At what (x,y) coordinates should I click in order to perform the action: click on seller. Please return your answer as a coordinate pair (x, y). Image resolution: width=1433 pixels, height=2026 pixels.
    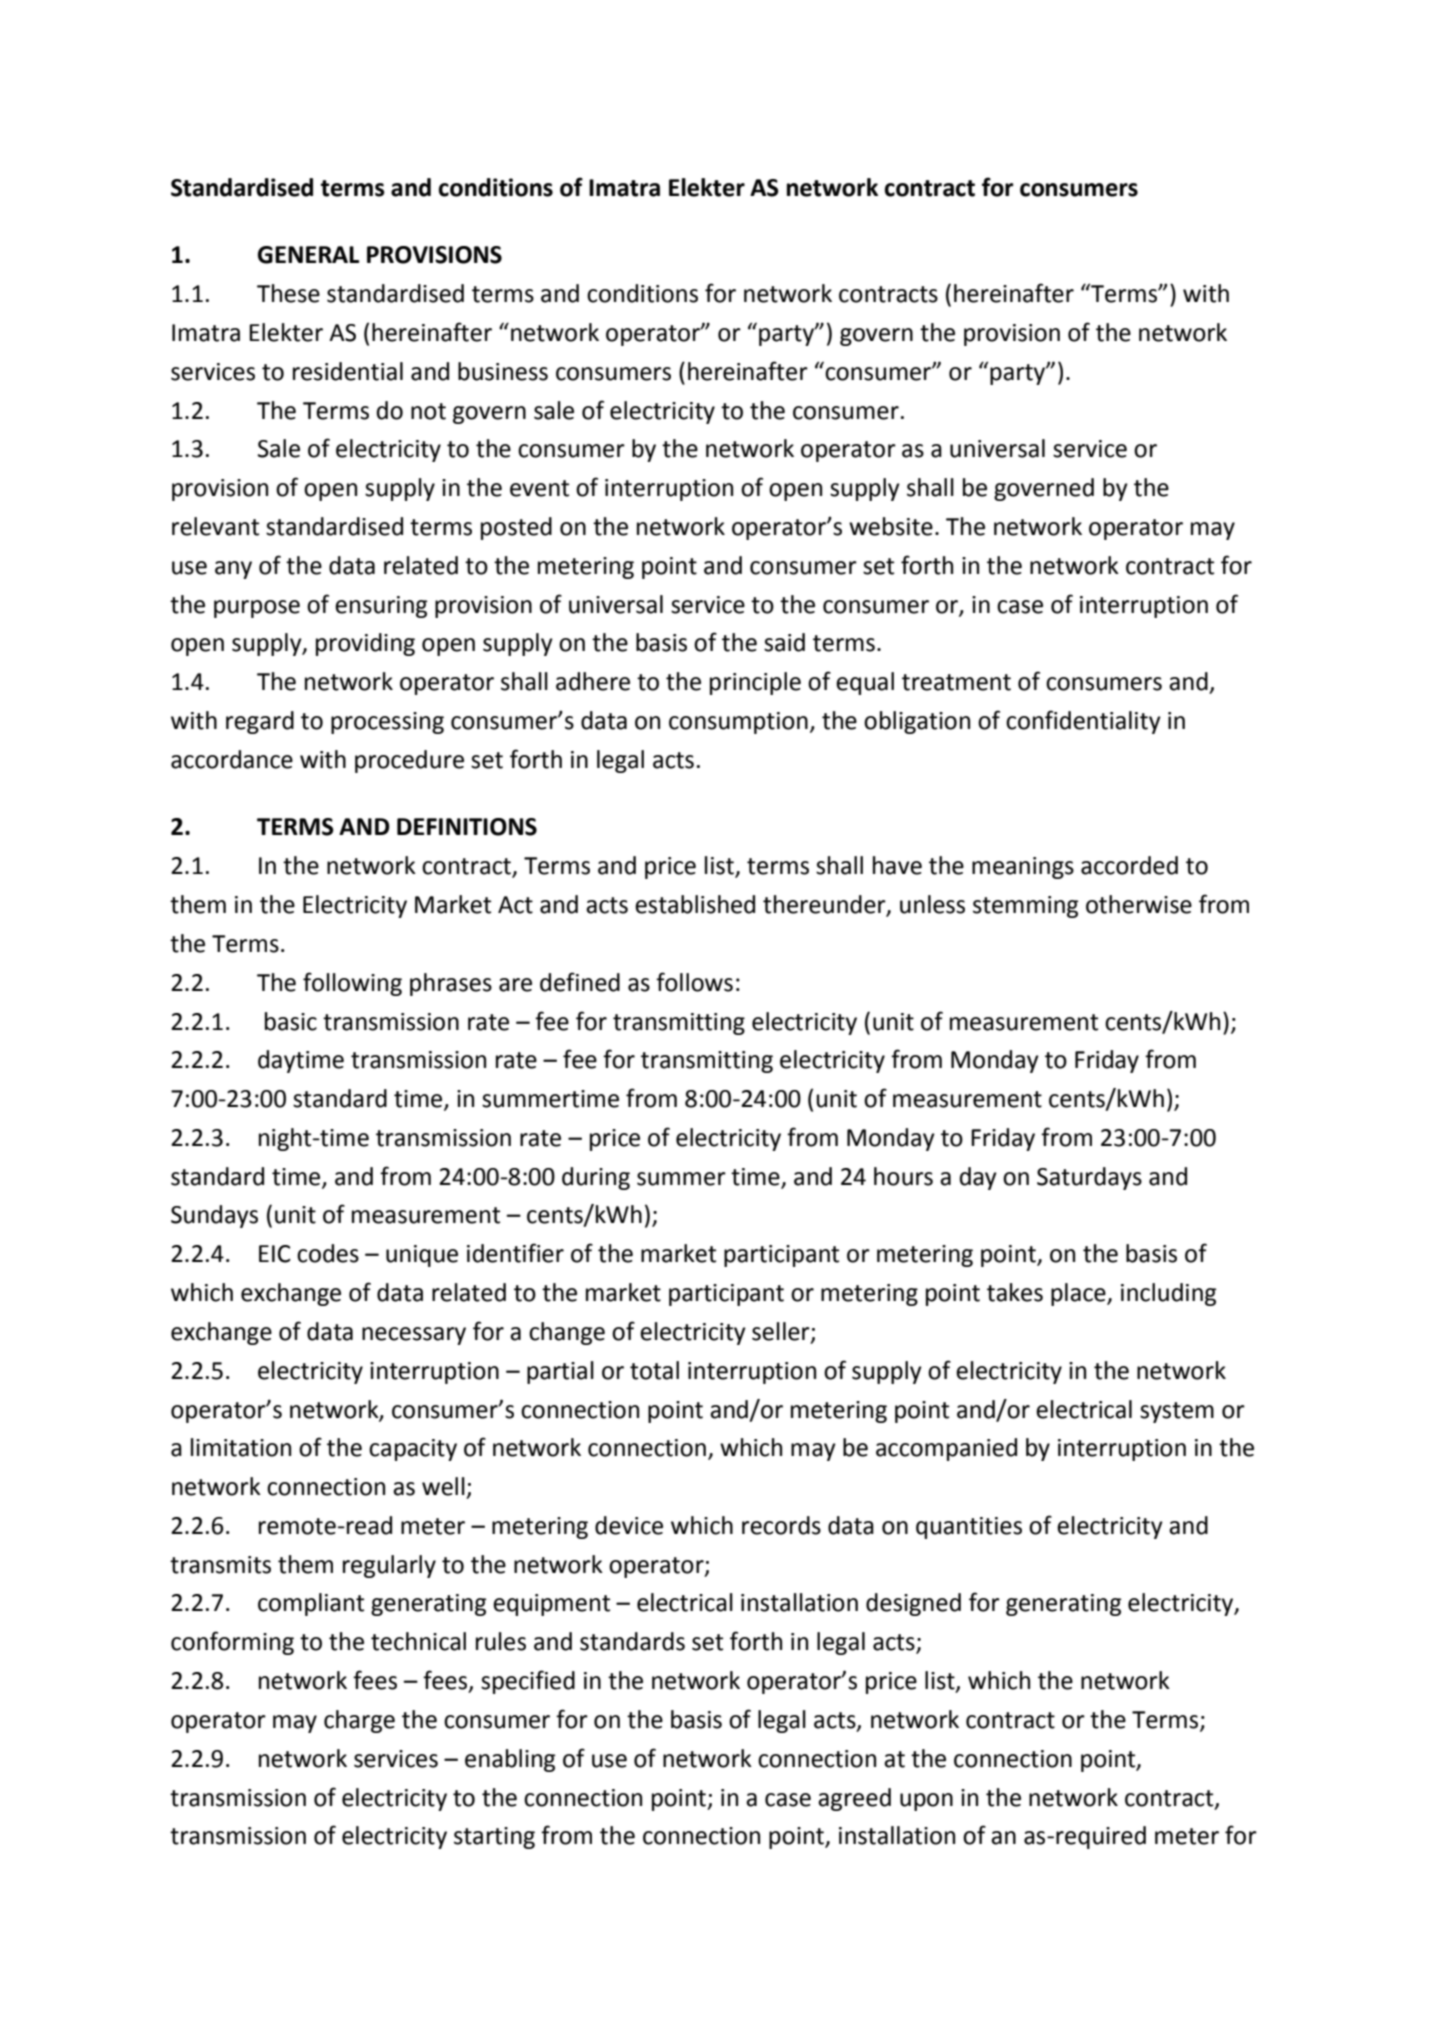
    Looking at the image, I should click on (782, 1332).
